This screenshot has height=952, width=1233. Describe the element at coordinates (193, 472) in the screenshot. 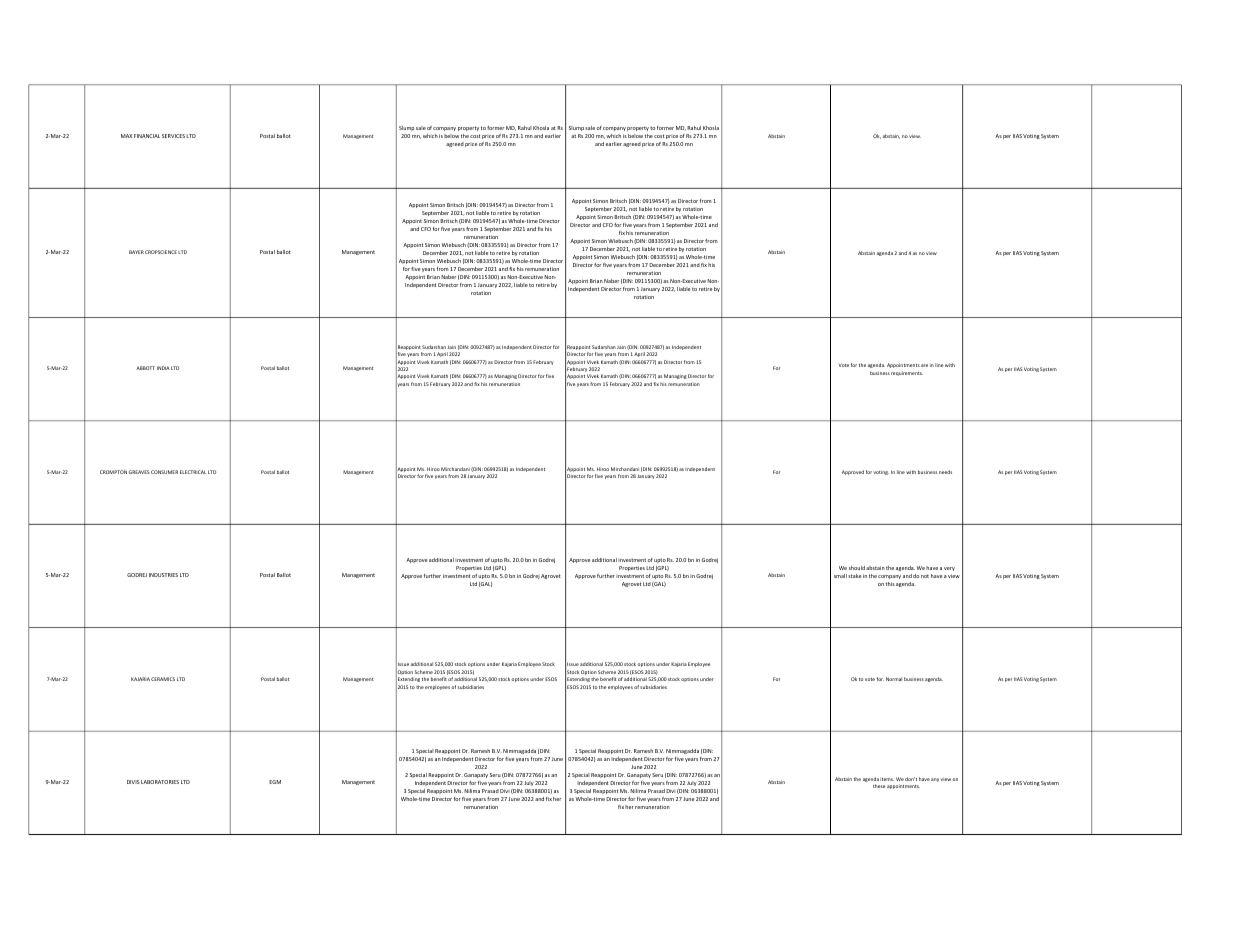

I see `ELECTRICAL` at that location.
